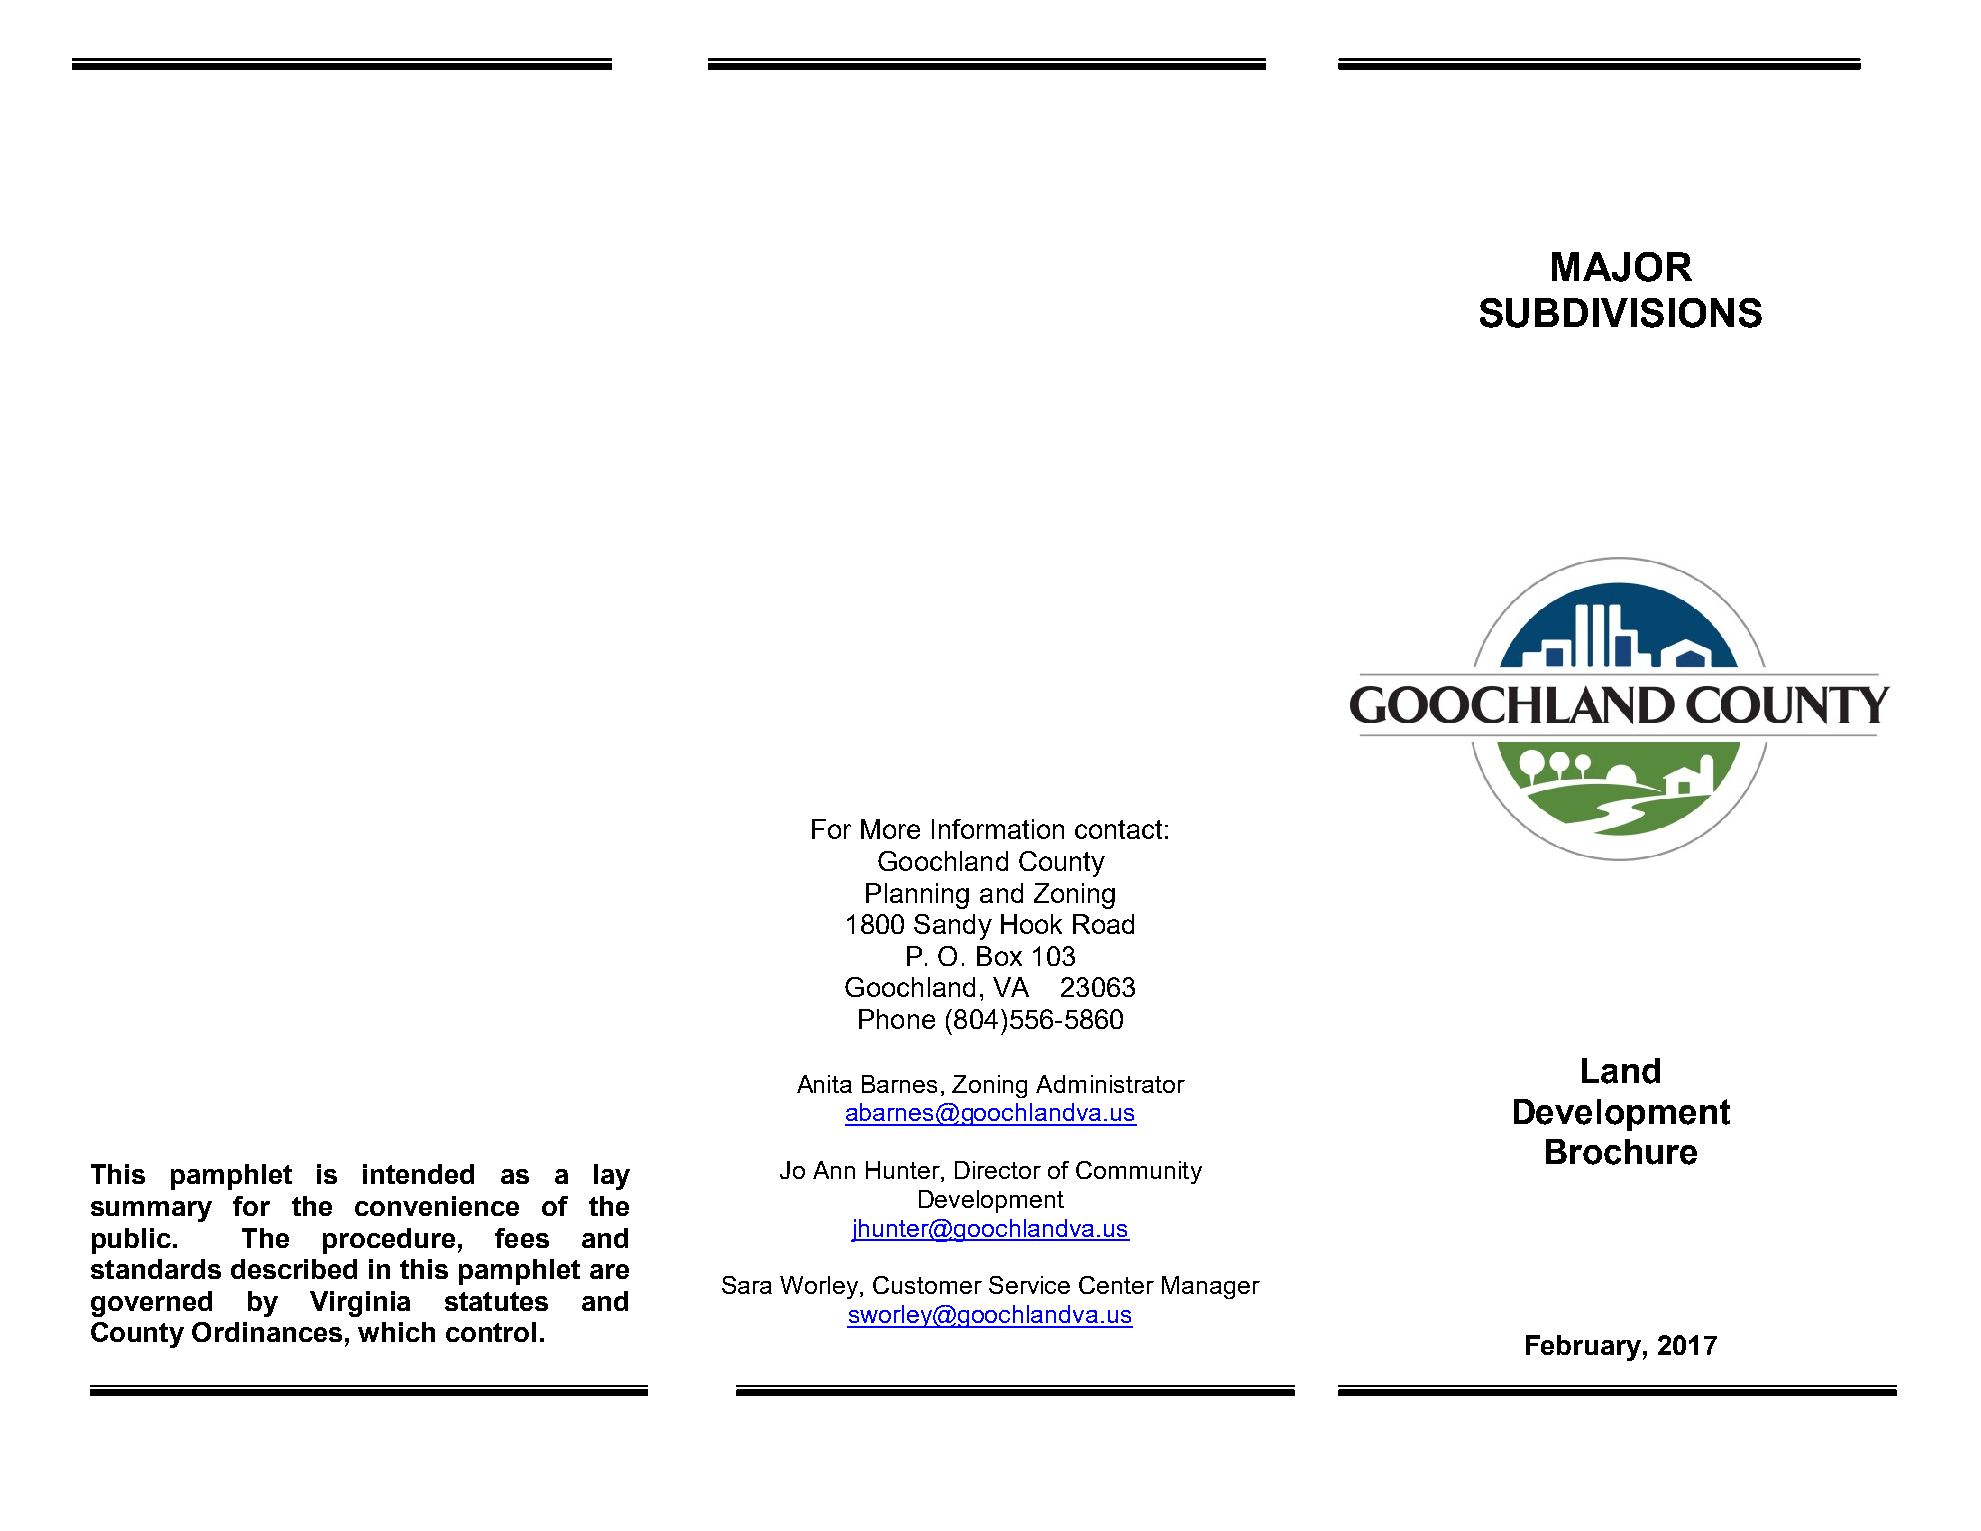 The width and height of the screenshot is (1981, 1531). What do you see at coordinates (999, 956) in the screenshot?
I see `Box` at bounding box center [999, 956].
